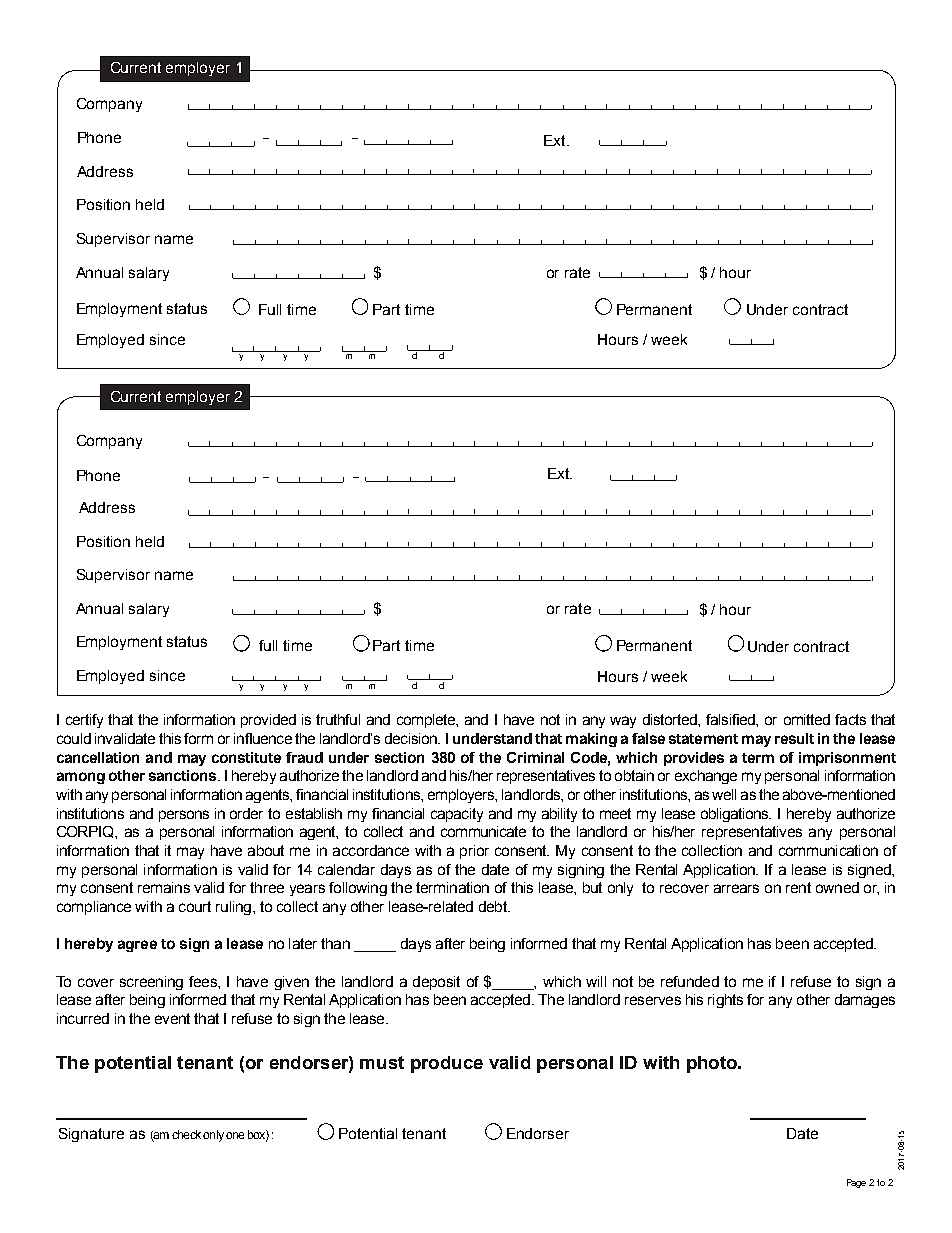  I want to click on result, so click(794, 738).
